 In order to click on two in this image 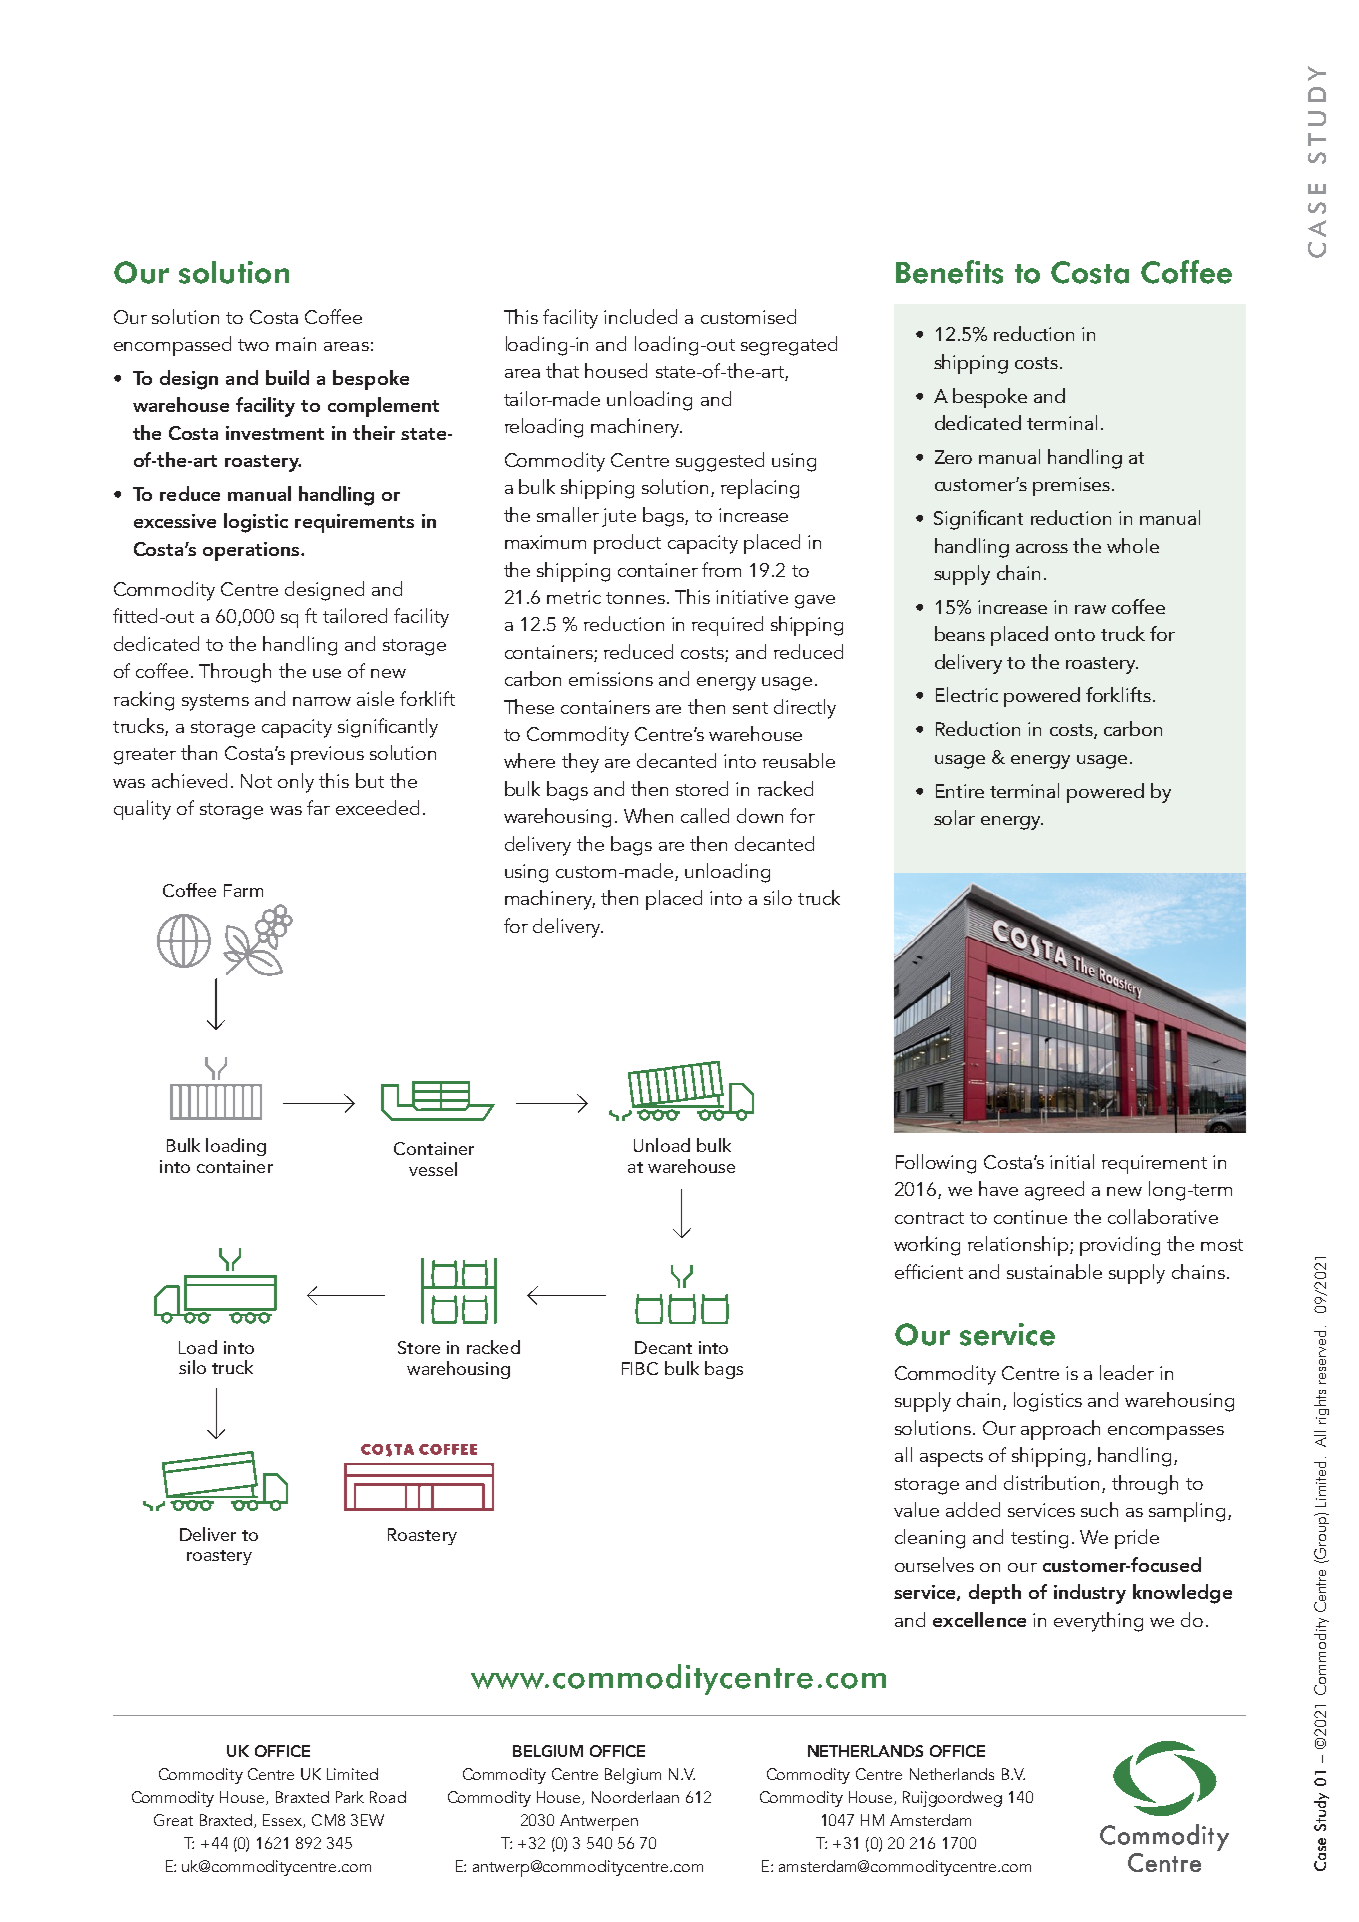, I will do `click(253, 345)`.
